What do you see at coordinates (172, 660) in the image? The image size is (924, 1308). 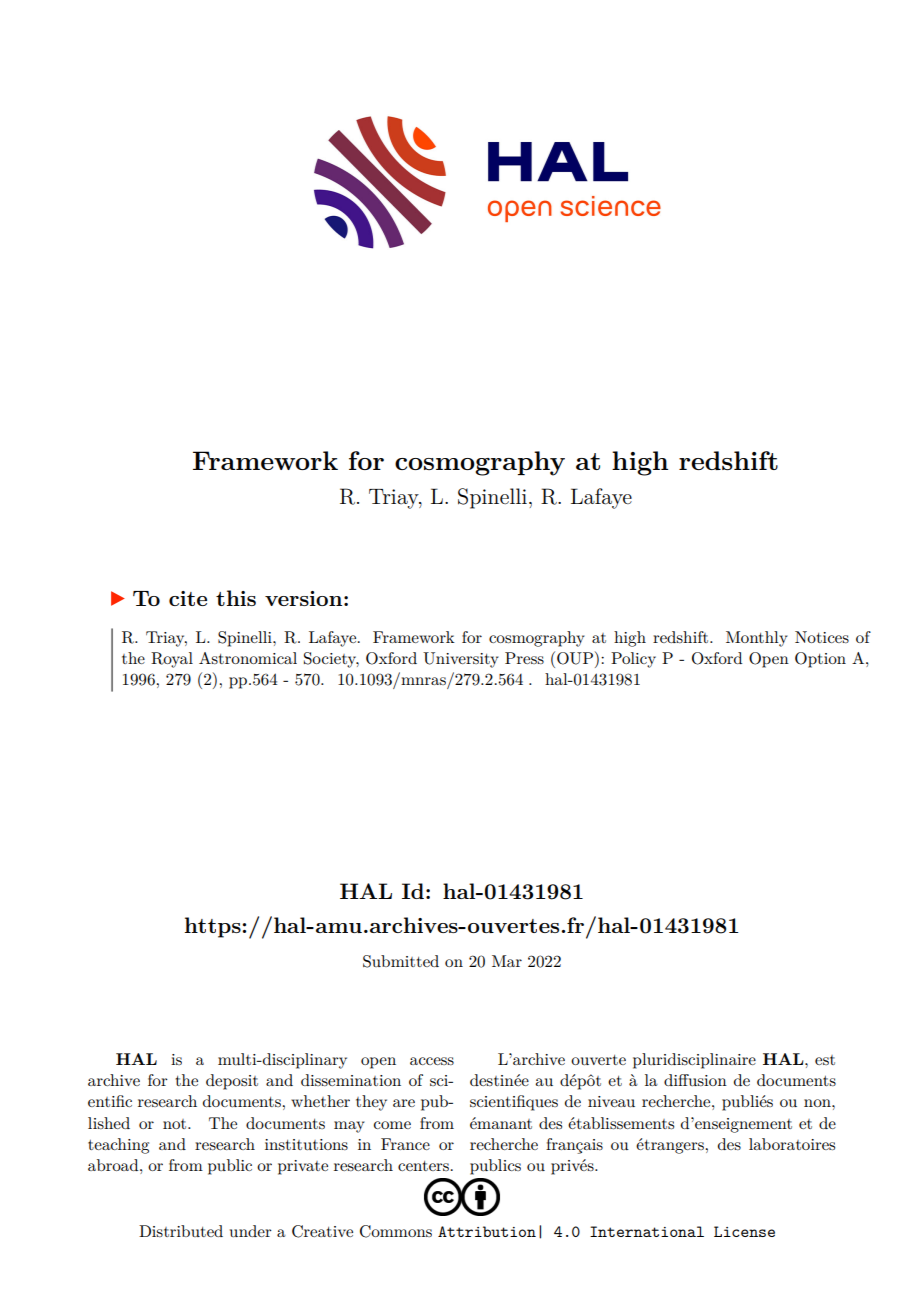 I see `Royal` at bounding box center [172, 660].
